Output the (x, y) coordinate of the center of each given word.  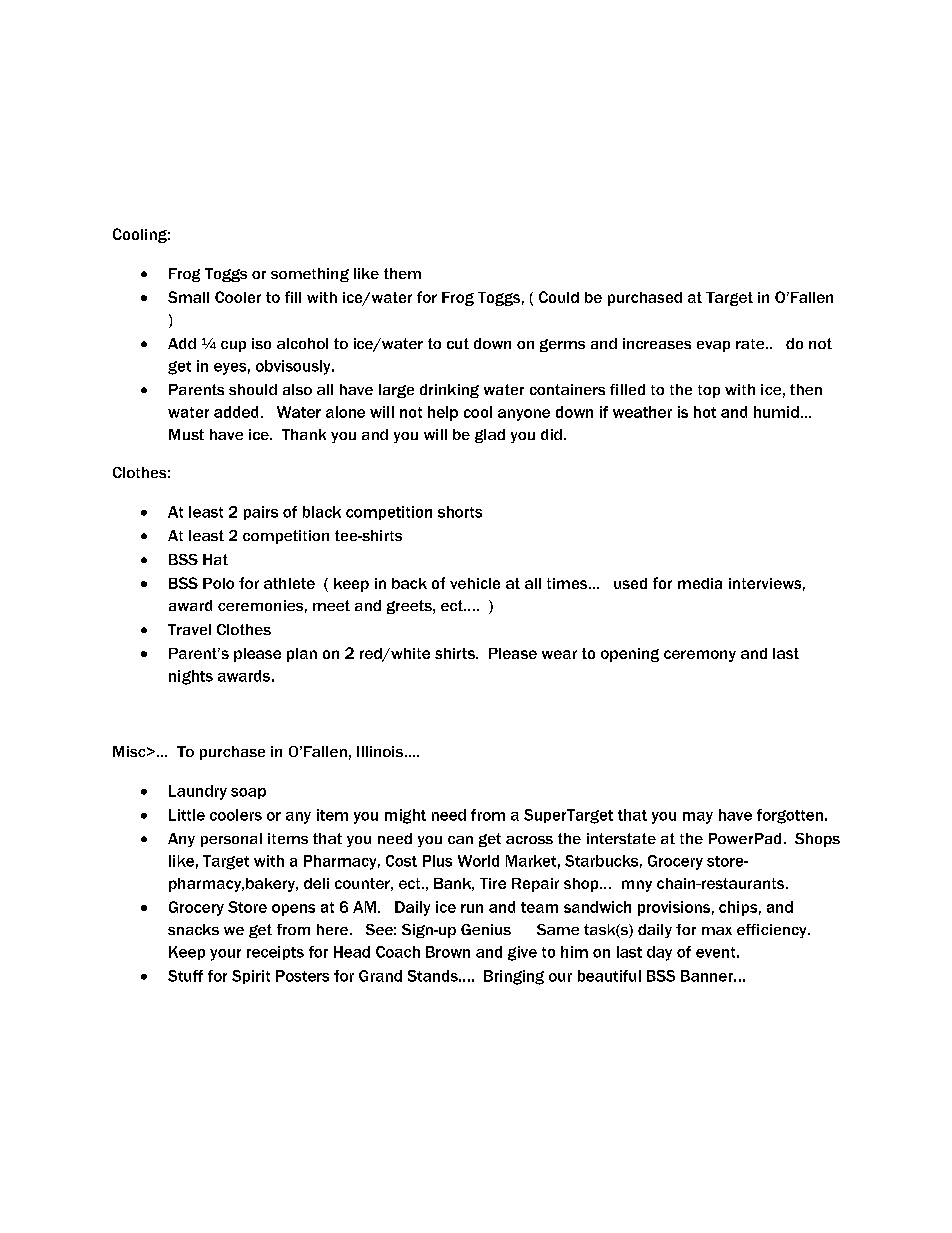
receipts (275, 953)
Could (559, 297)
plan (302, 655)
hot (705, 412)
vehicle (475, 583)
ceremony (700, 656)
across (529, 840)
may (698, 818)
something (310, 275)
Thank (304, 434)
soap (248, 793)
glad (490, 436)
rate (751, 344)
